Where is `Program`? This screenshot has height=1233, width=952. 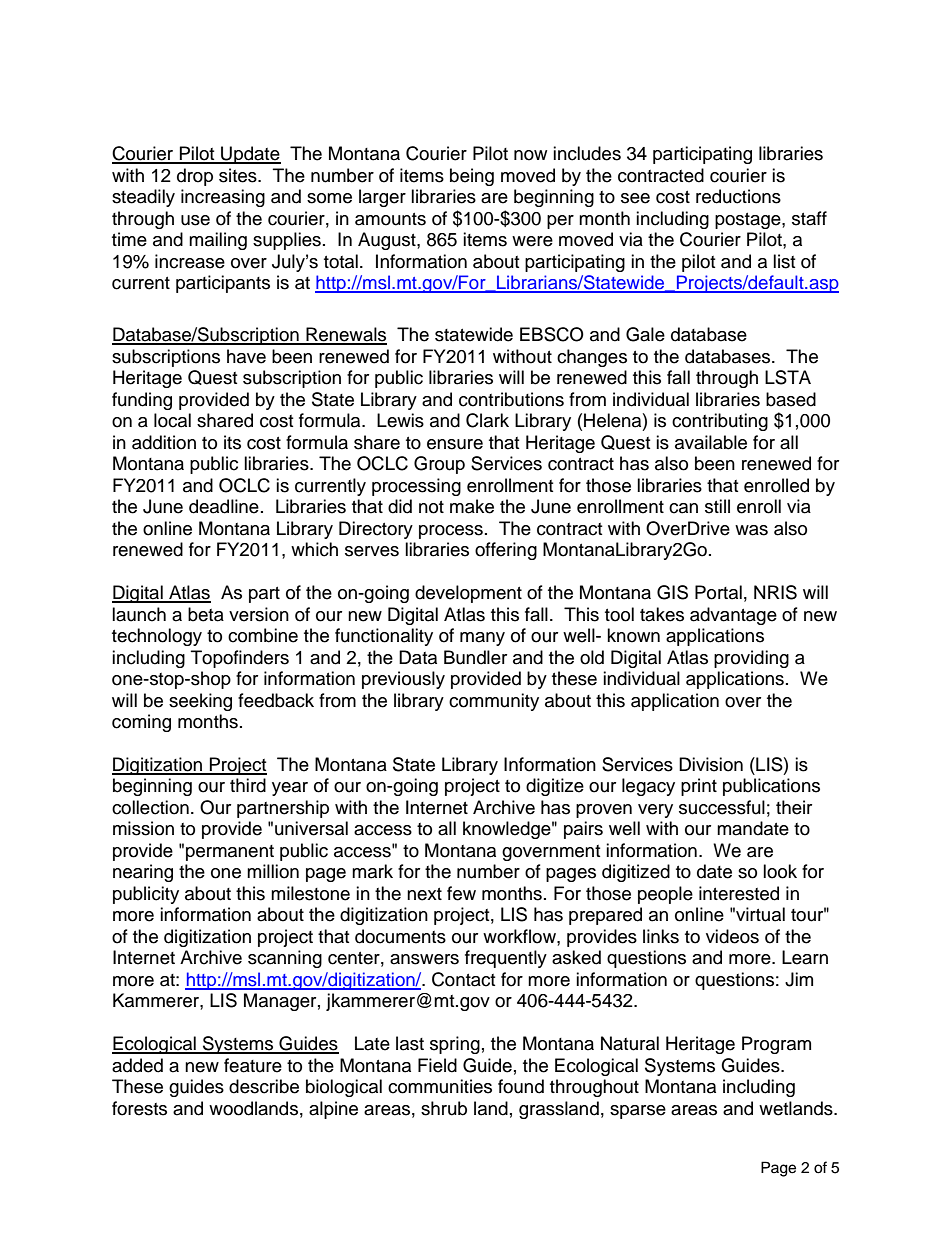
Program is located at coordinates (776, 1045).
